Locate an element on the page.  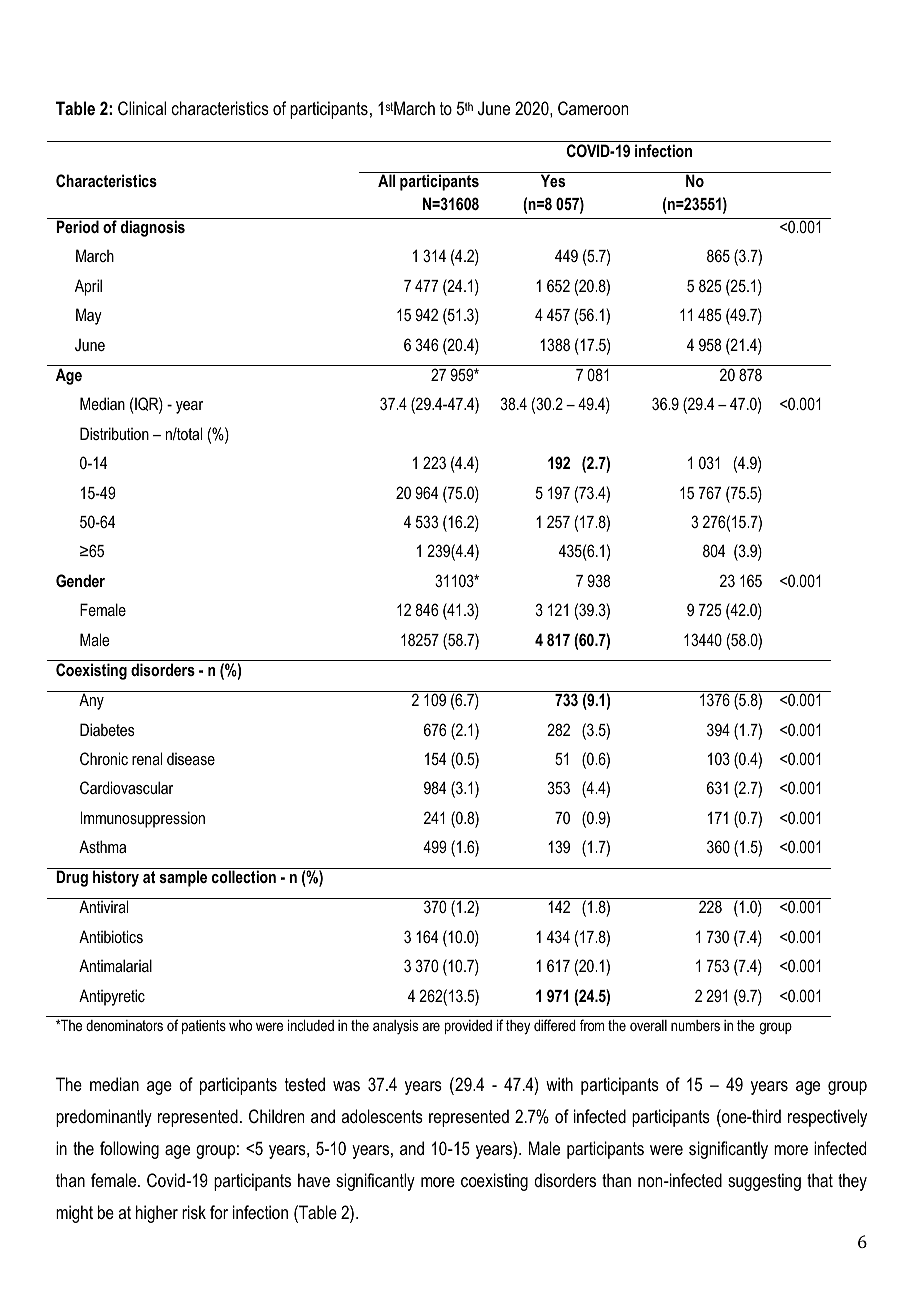
higher is located at coordinates (157, 1214).
